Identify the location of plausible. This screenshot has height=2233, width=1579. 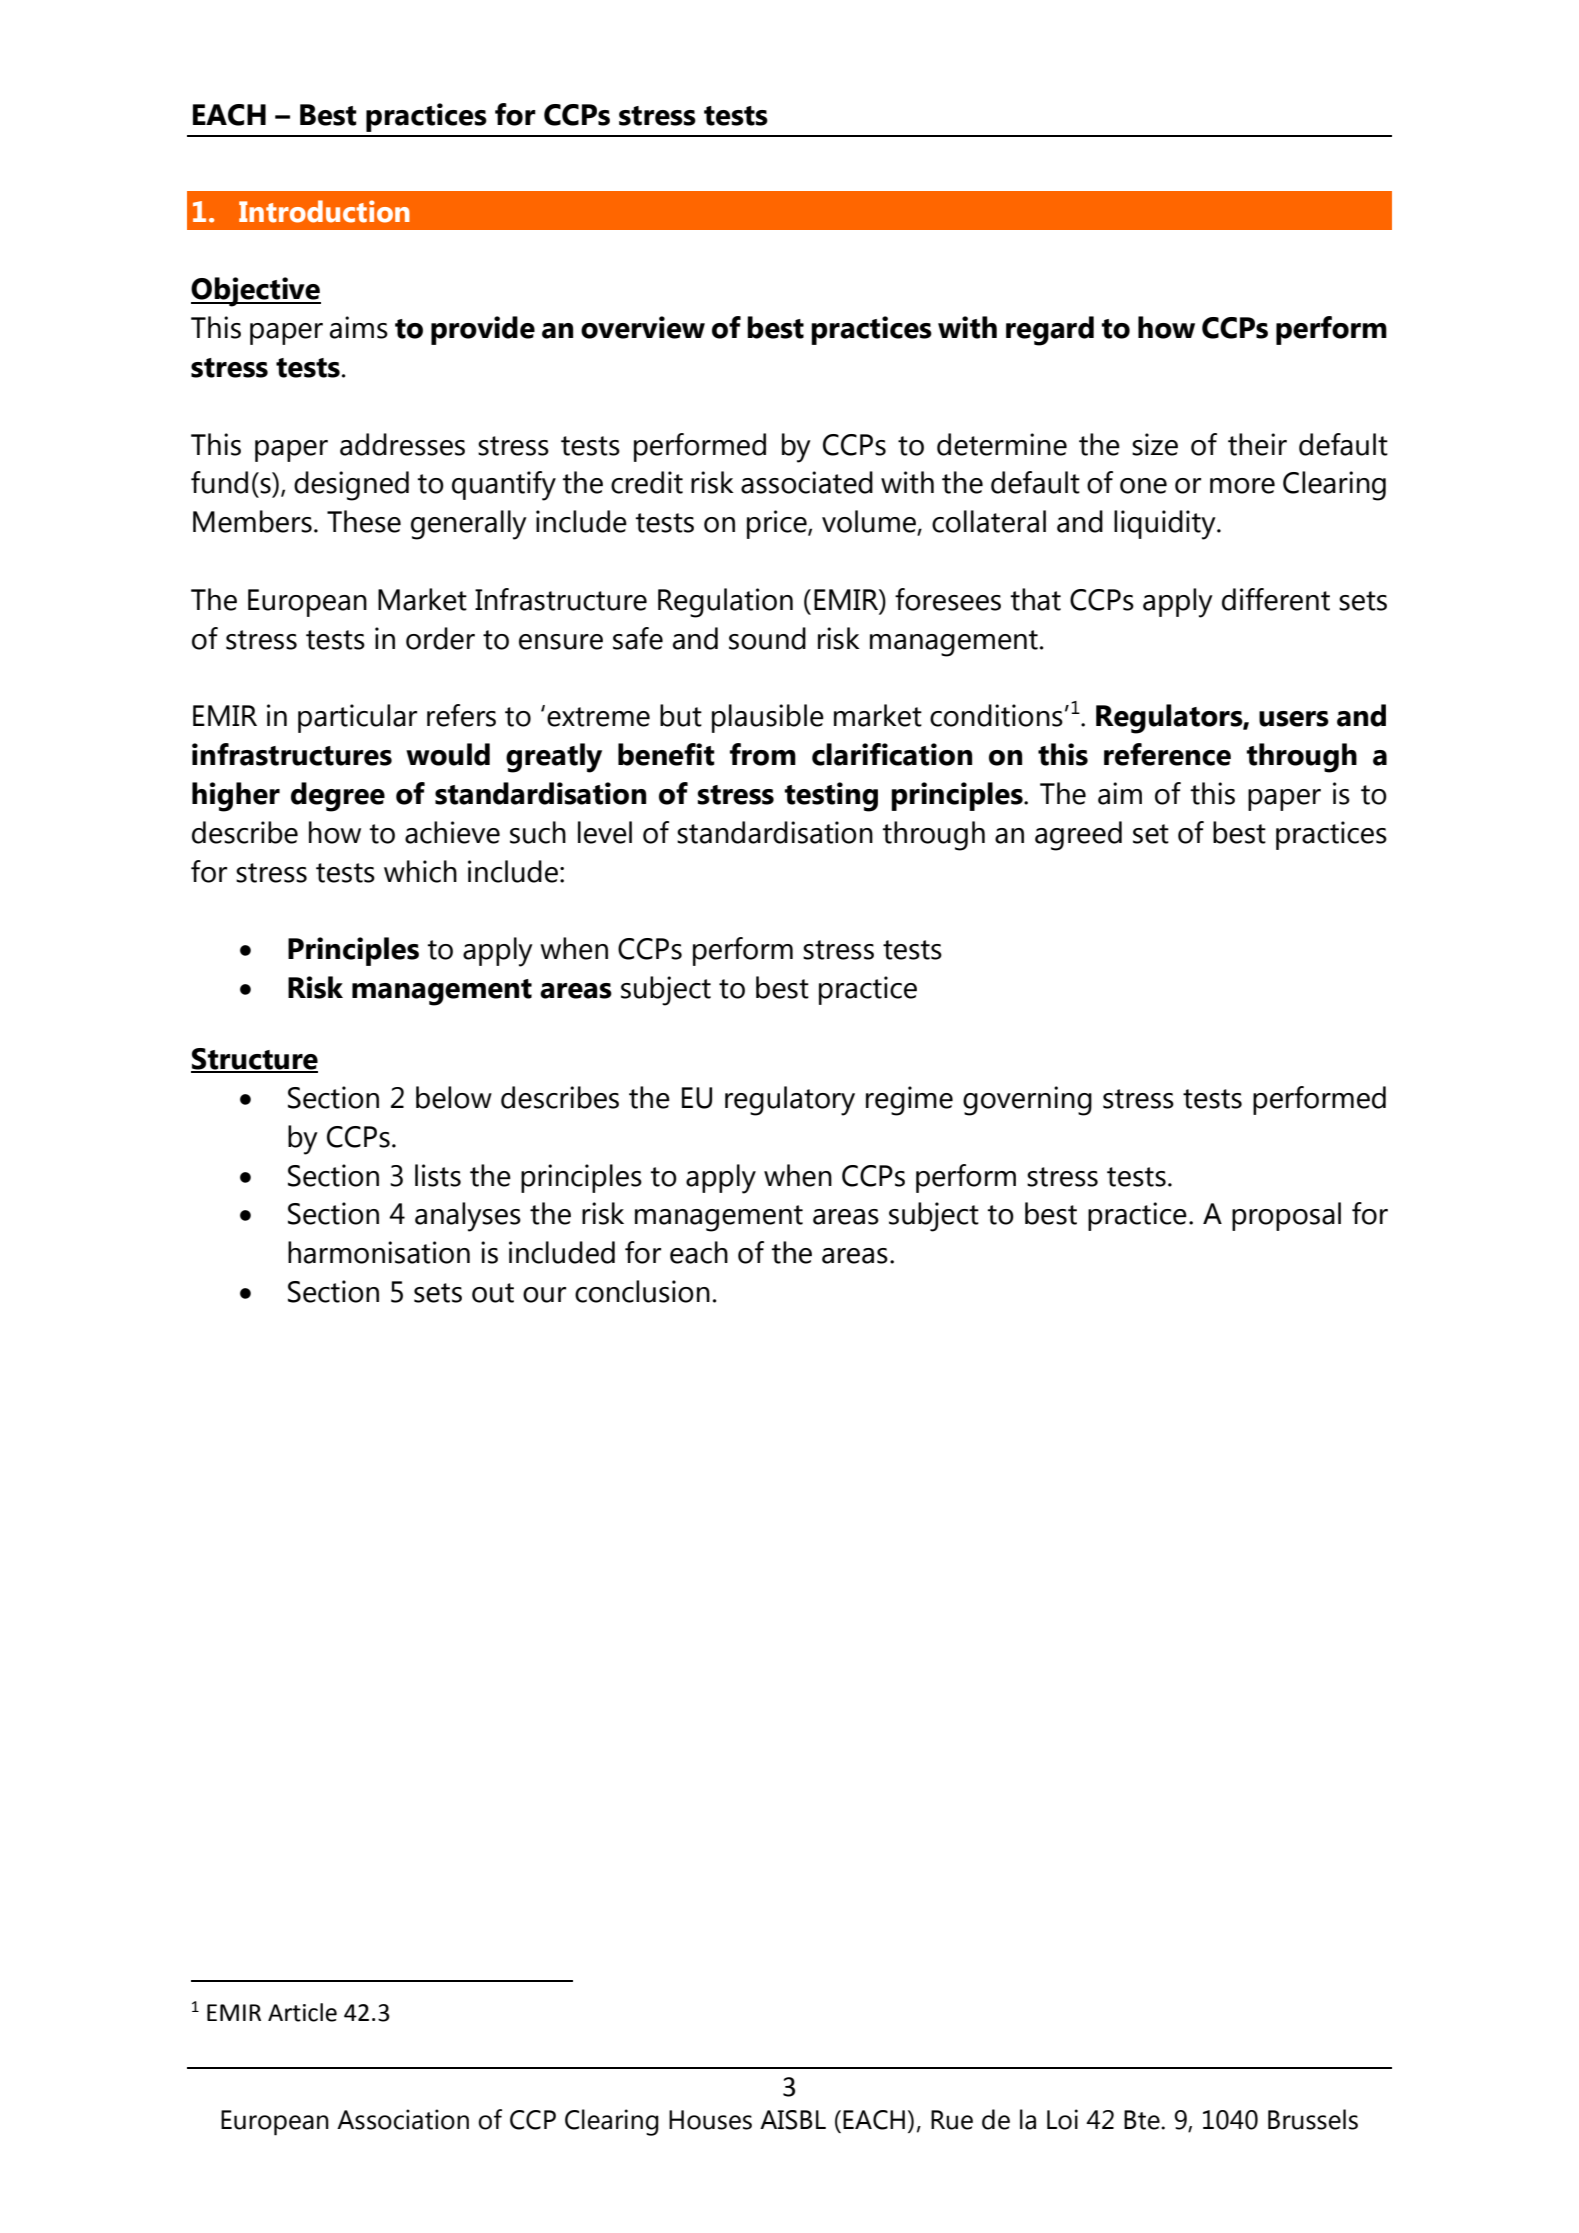
(768, 718).
